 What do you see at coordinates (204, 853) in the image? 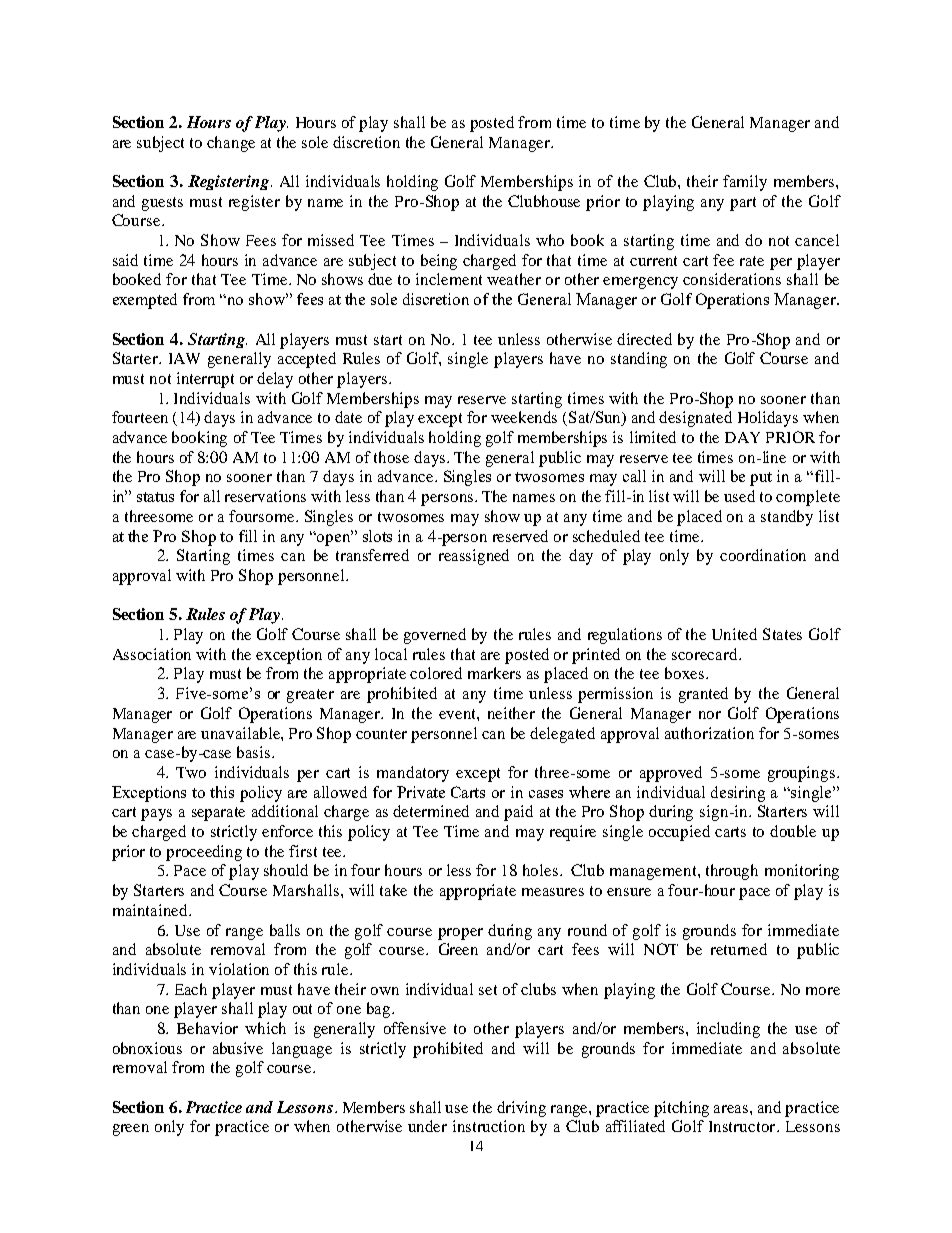
I see `proceeding` at bounding box center [204, 853].
